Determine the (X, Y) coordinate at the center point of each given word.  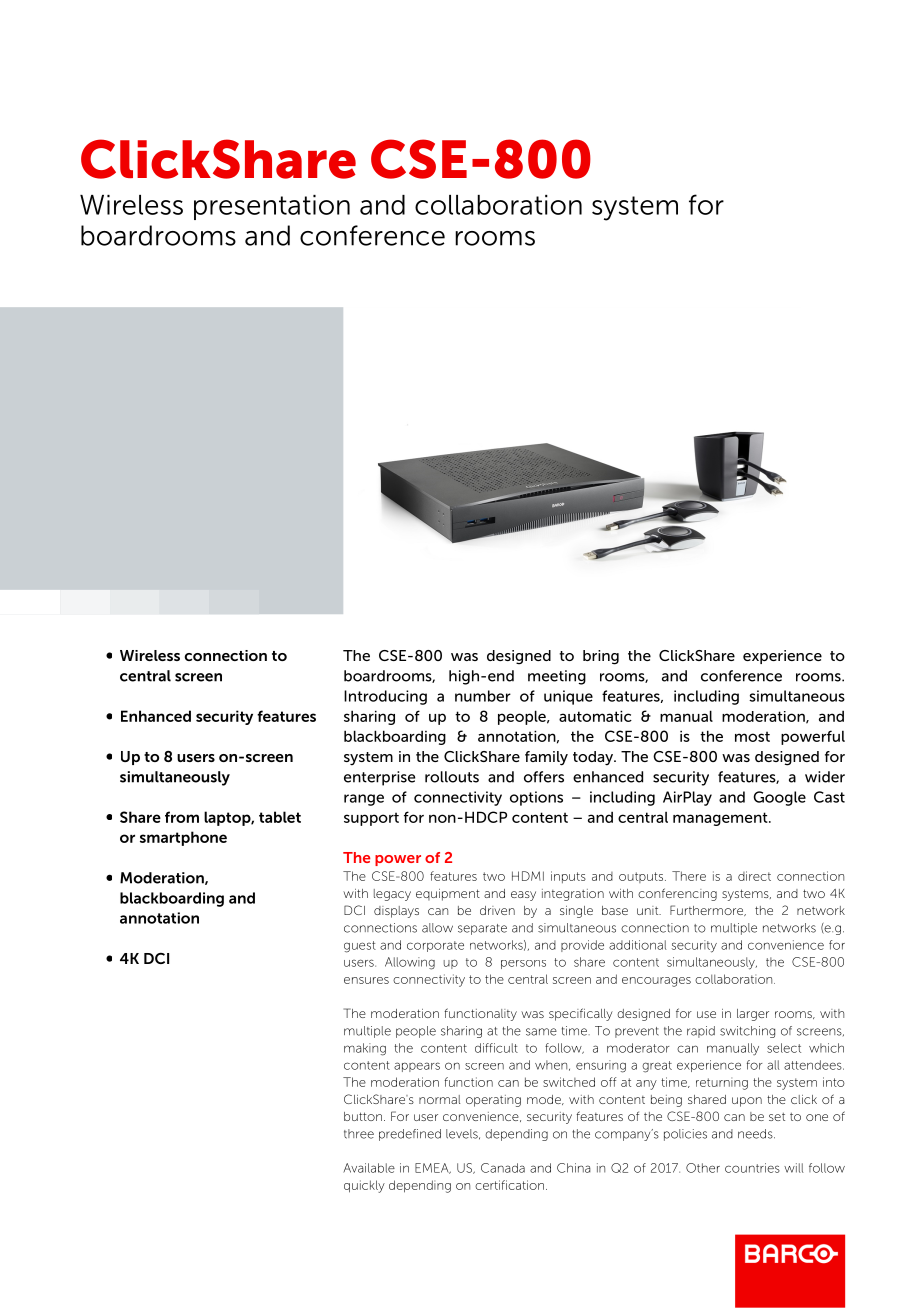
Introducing (385, 697)
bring (601, 657)
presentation (272, 207)
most (752, 736)
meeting (557, 677)
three (359, 1134)
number (483, 696)
